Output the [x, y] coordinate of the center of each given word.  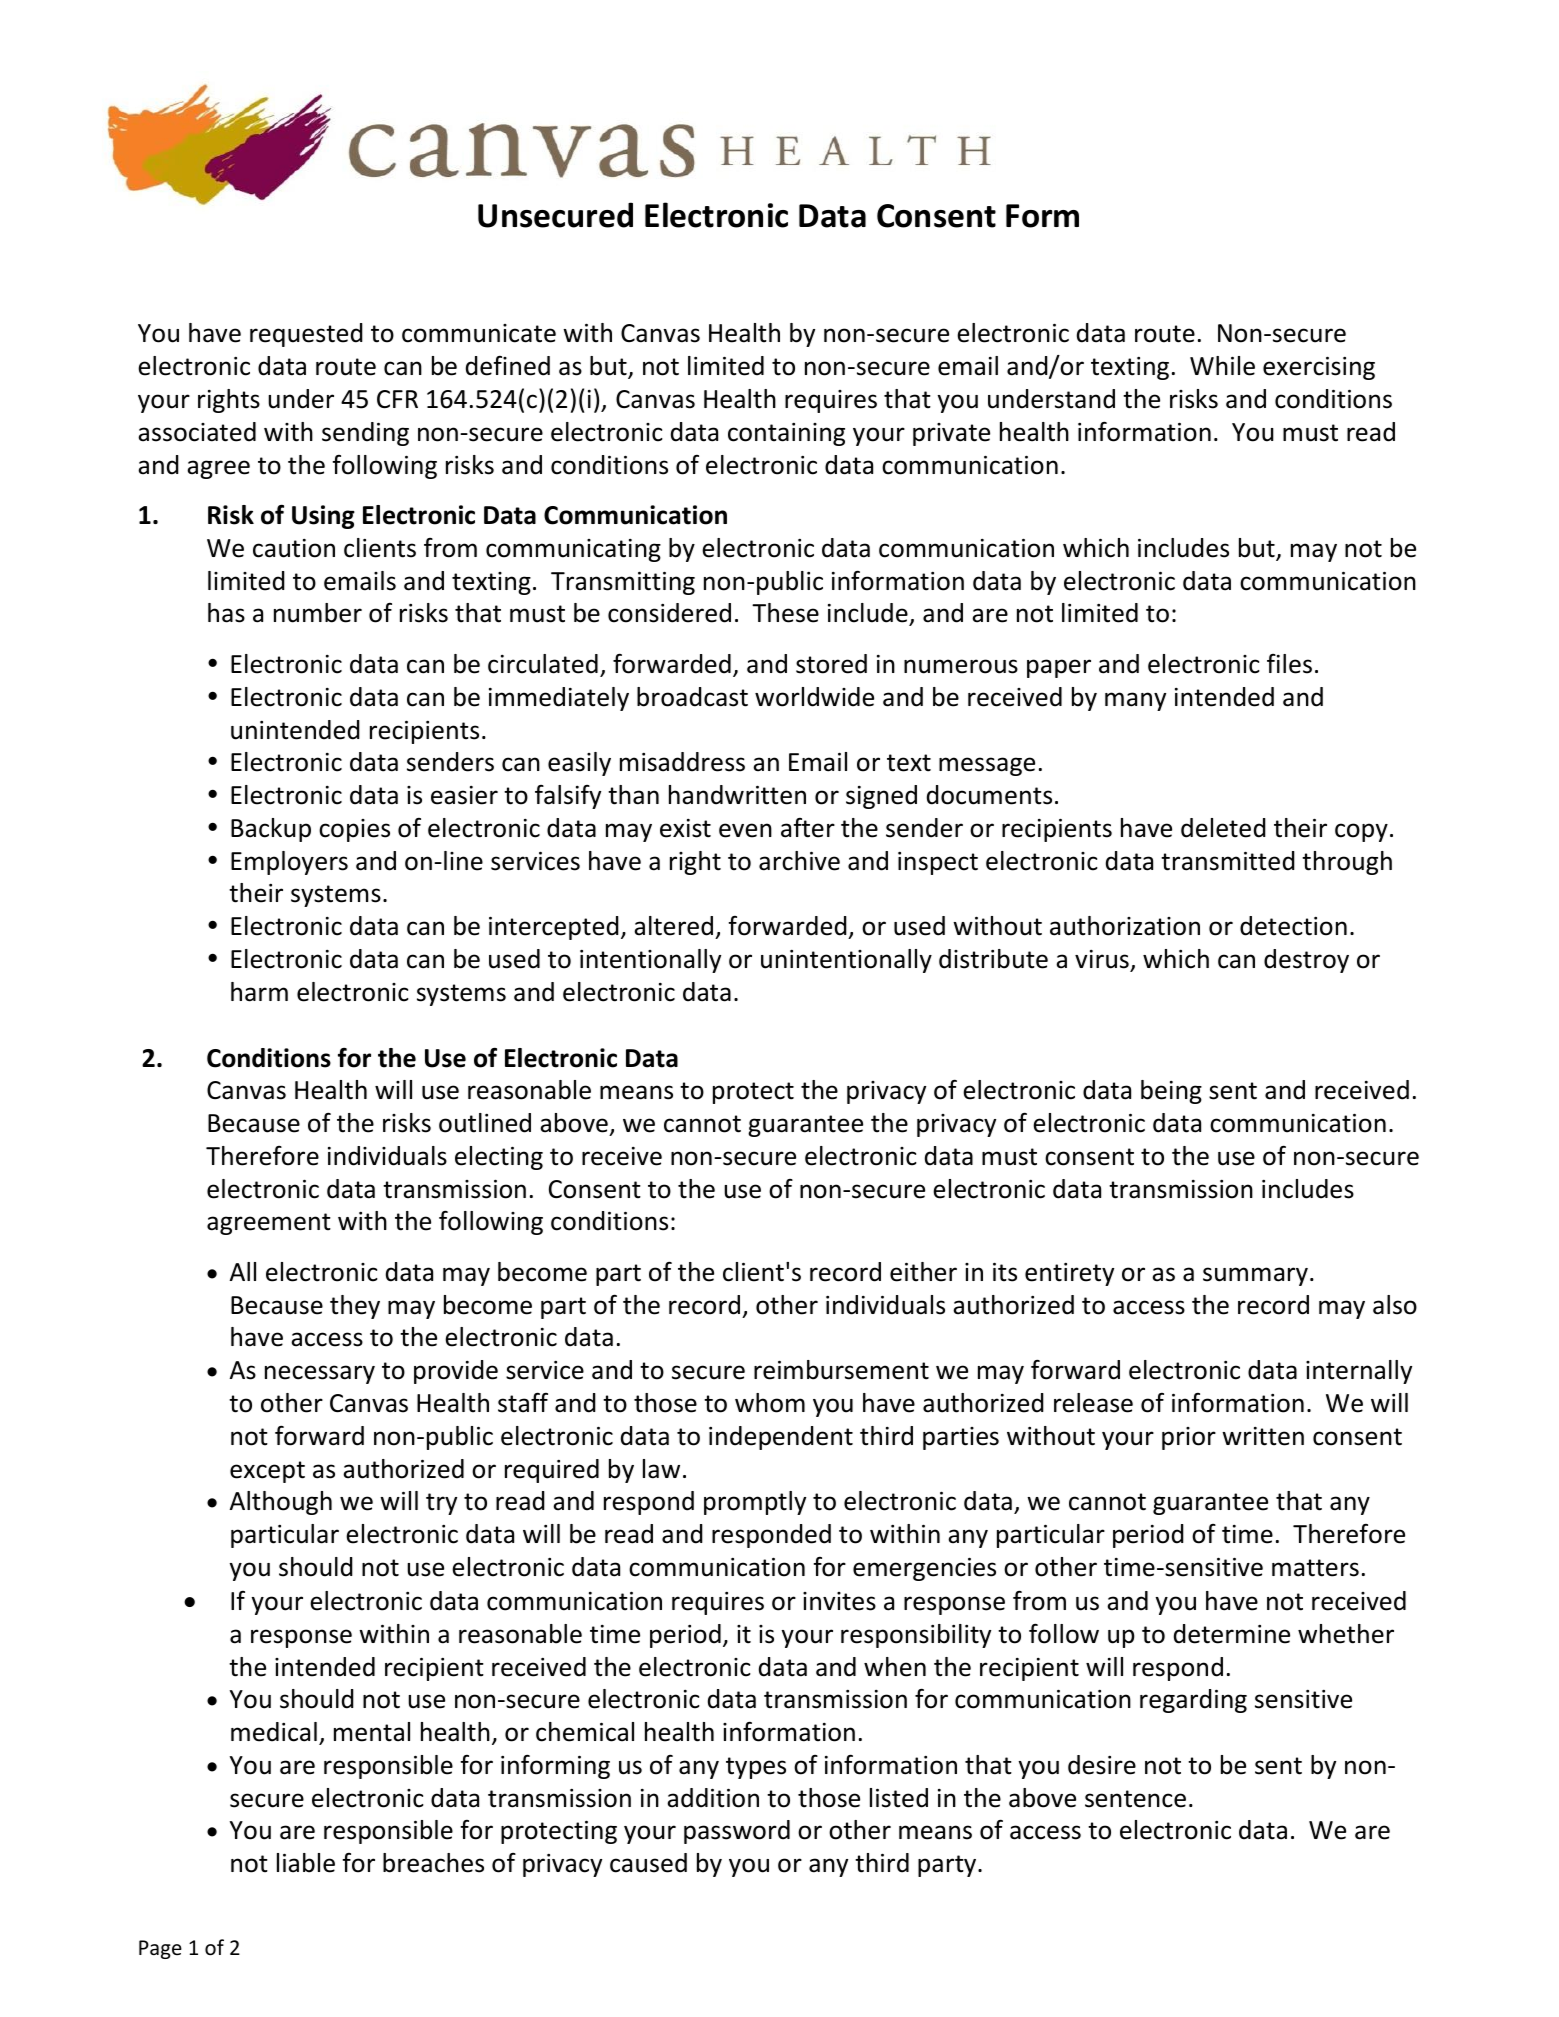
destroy [1306, 961]
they [355, 1307]
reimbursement [841, 1370]
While [1222, 366]
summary [1255, 1276]
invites [839, 1601]
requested [306, 335]
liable [306, 1863]
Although [281, 1503]
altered [673, 926]
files [1289, 664]
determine [1232, 1634]
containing [786, 434]
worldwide [814, 697]
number [318, 613]
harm [259, 992]
